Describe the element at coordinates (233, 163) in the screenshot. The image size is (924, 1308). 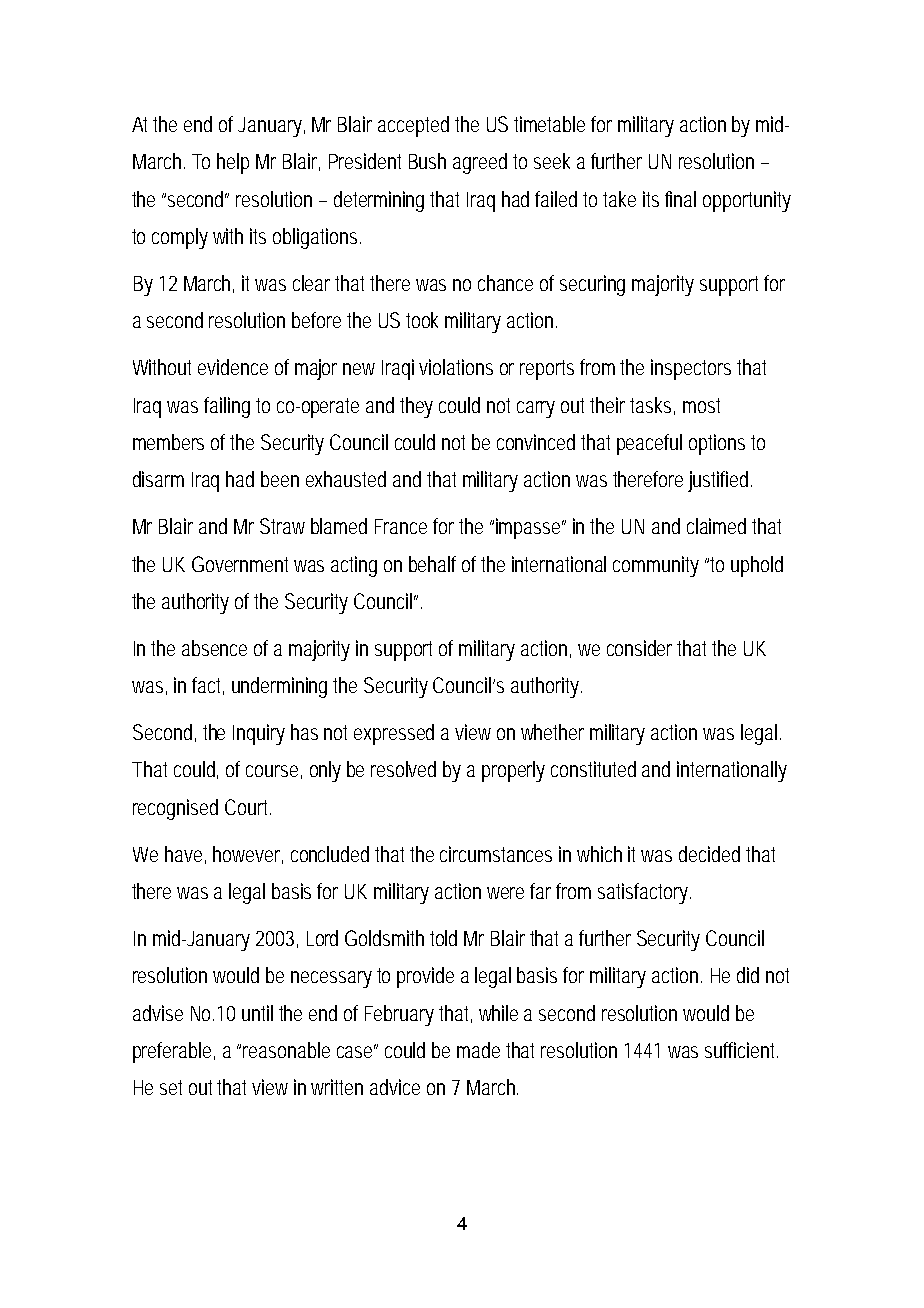
I see `help` at that location.
